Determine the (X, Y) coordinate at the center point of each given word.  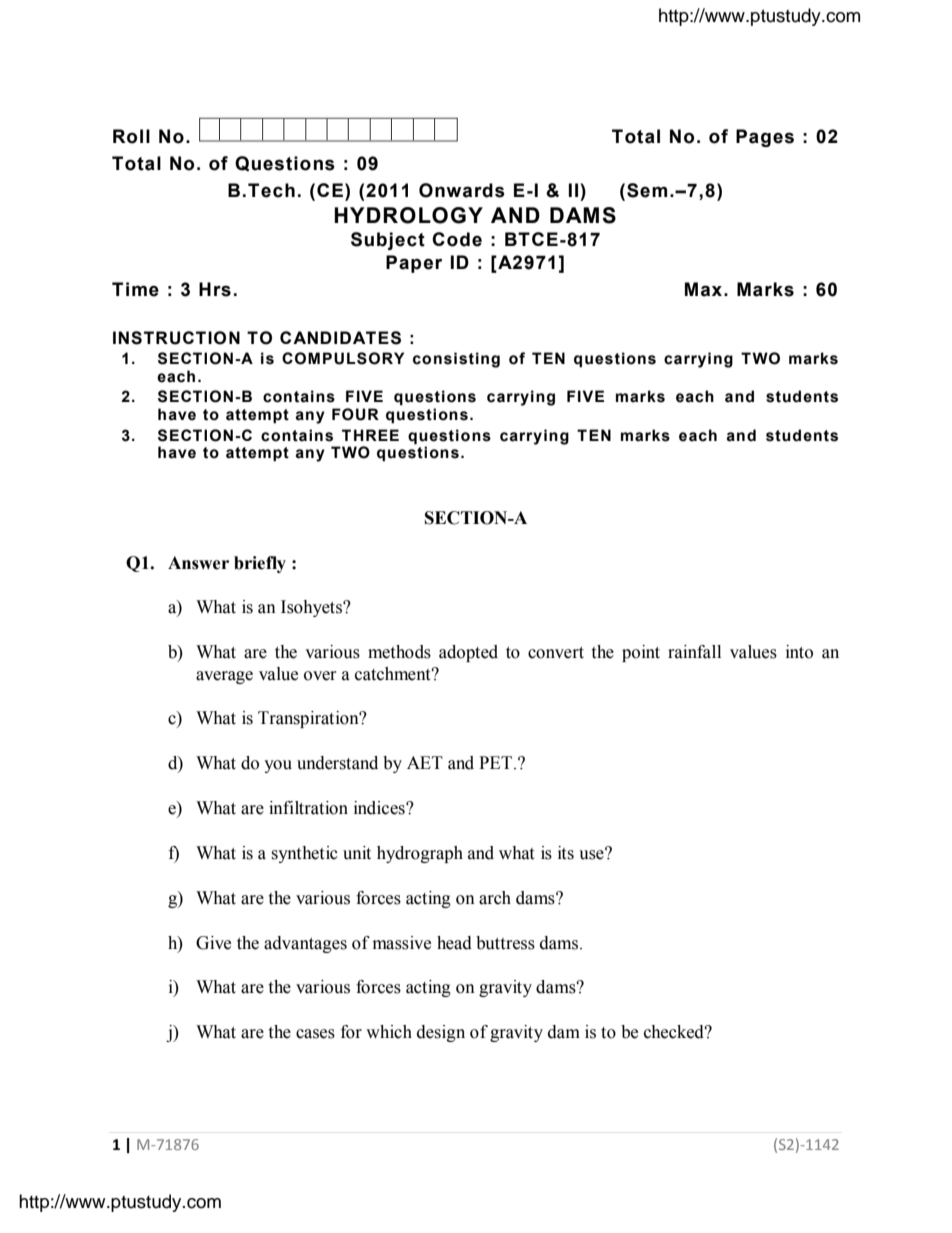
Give (213, 943)
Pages (765, 138)
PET (497, 762)
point (641, 653)
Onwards (462, 190)
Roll (131, 136)
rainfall (694, 652)
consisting (456, 360)
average (224, 677)
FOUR (355, 414)
